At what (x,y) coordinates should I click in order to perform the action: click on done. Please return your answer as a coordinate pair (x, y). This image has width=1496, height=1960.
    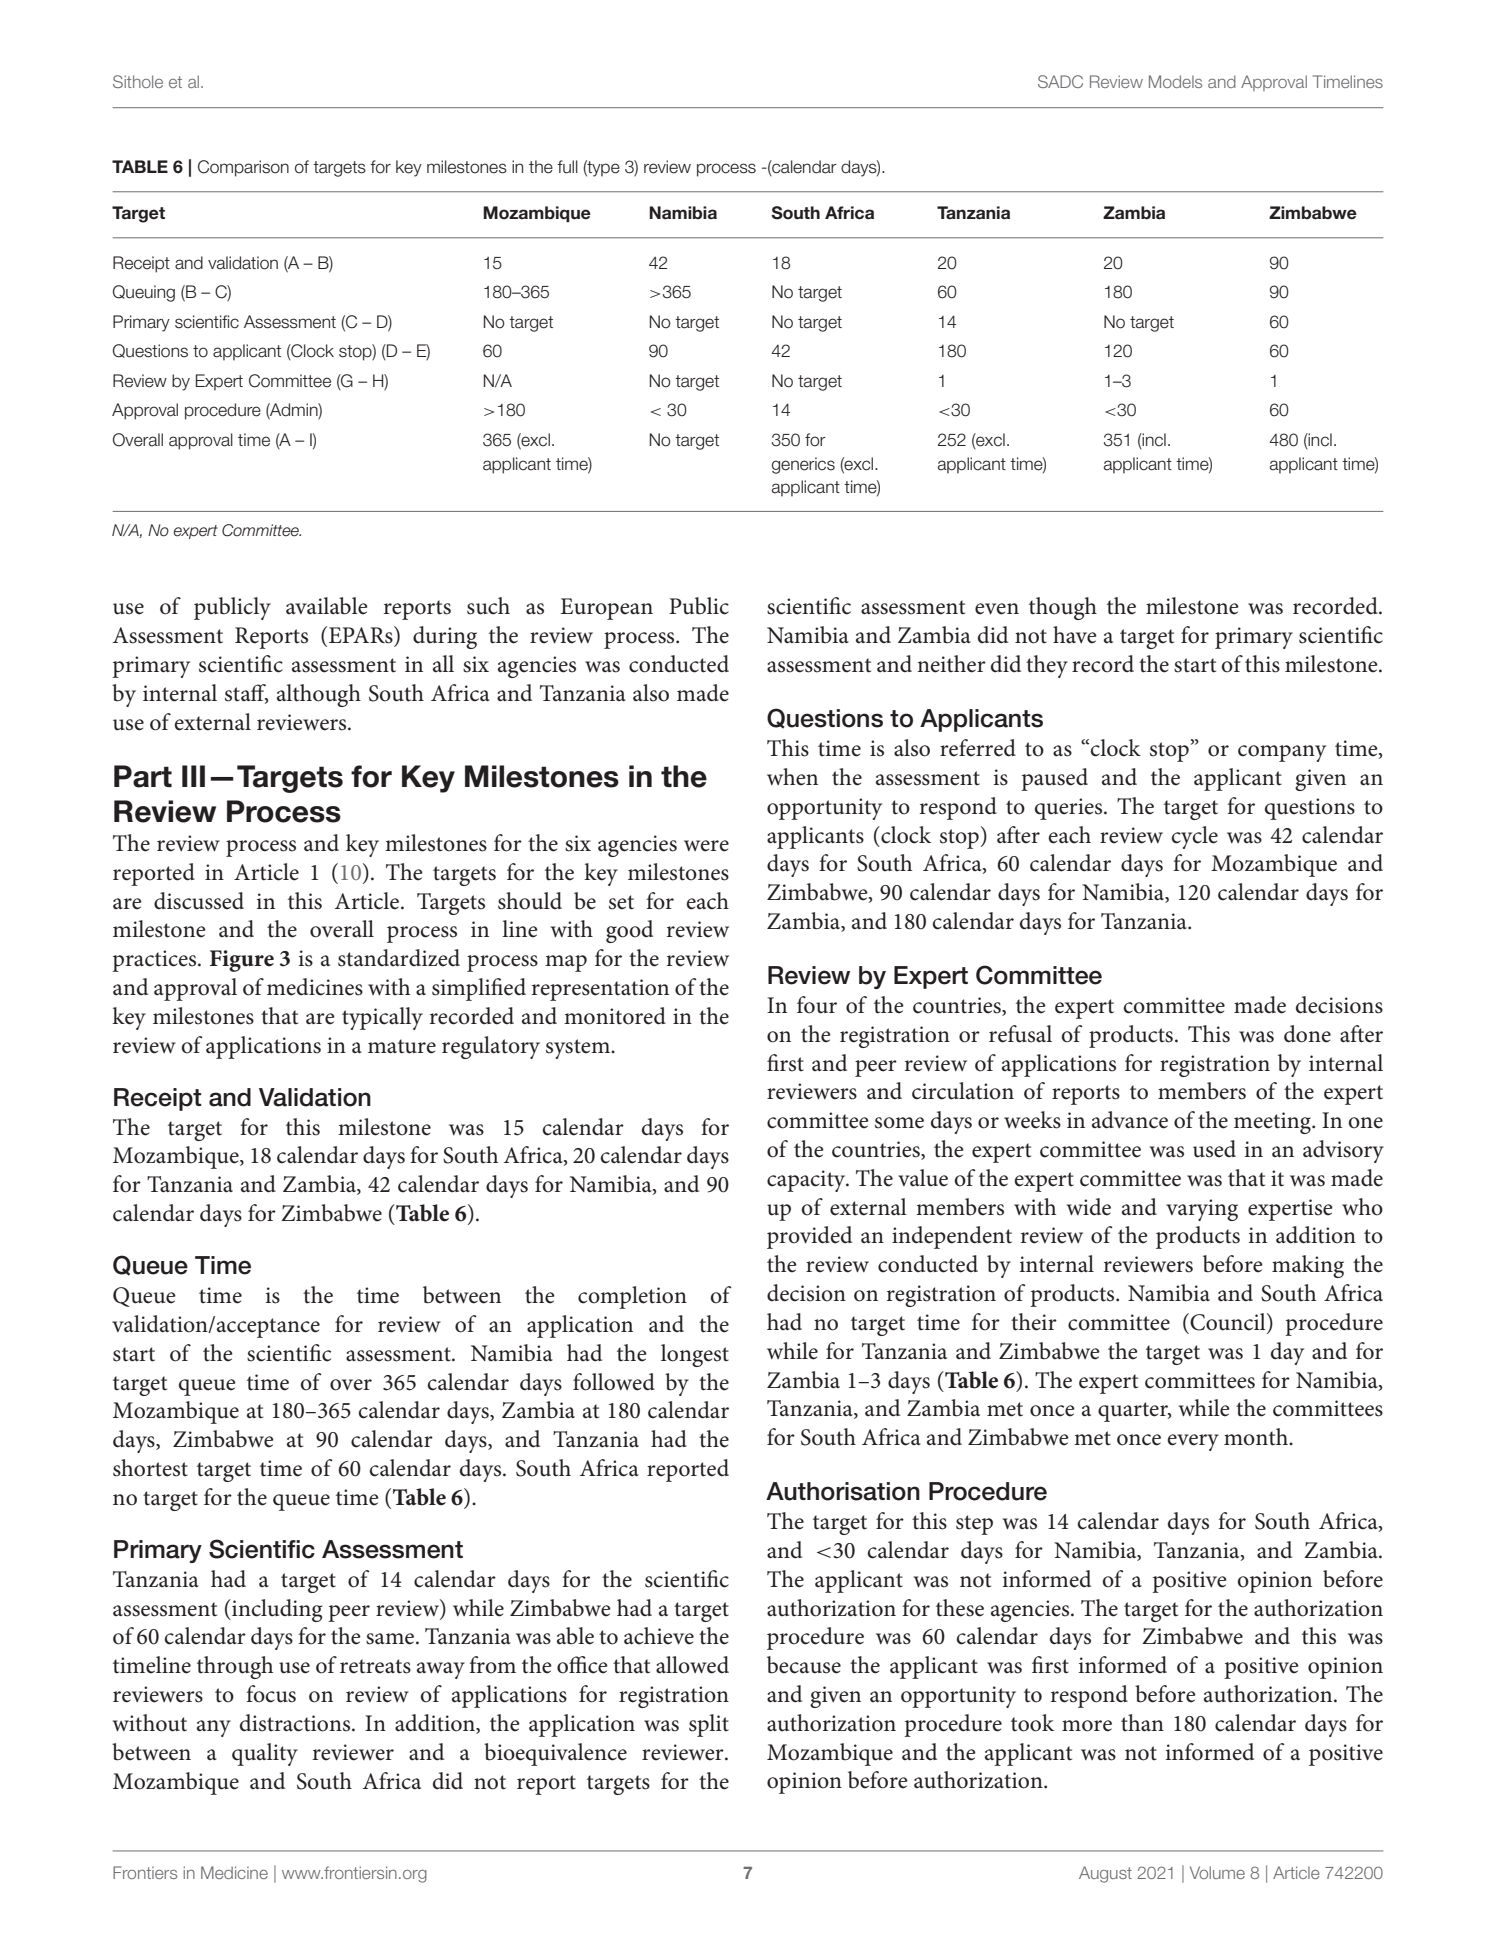
    Looking at the image, I should click on (1307, 1034).
